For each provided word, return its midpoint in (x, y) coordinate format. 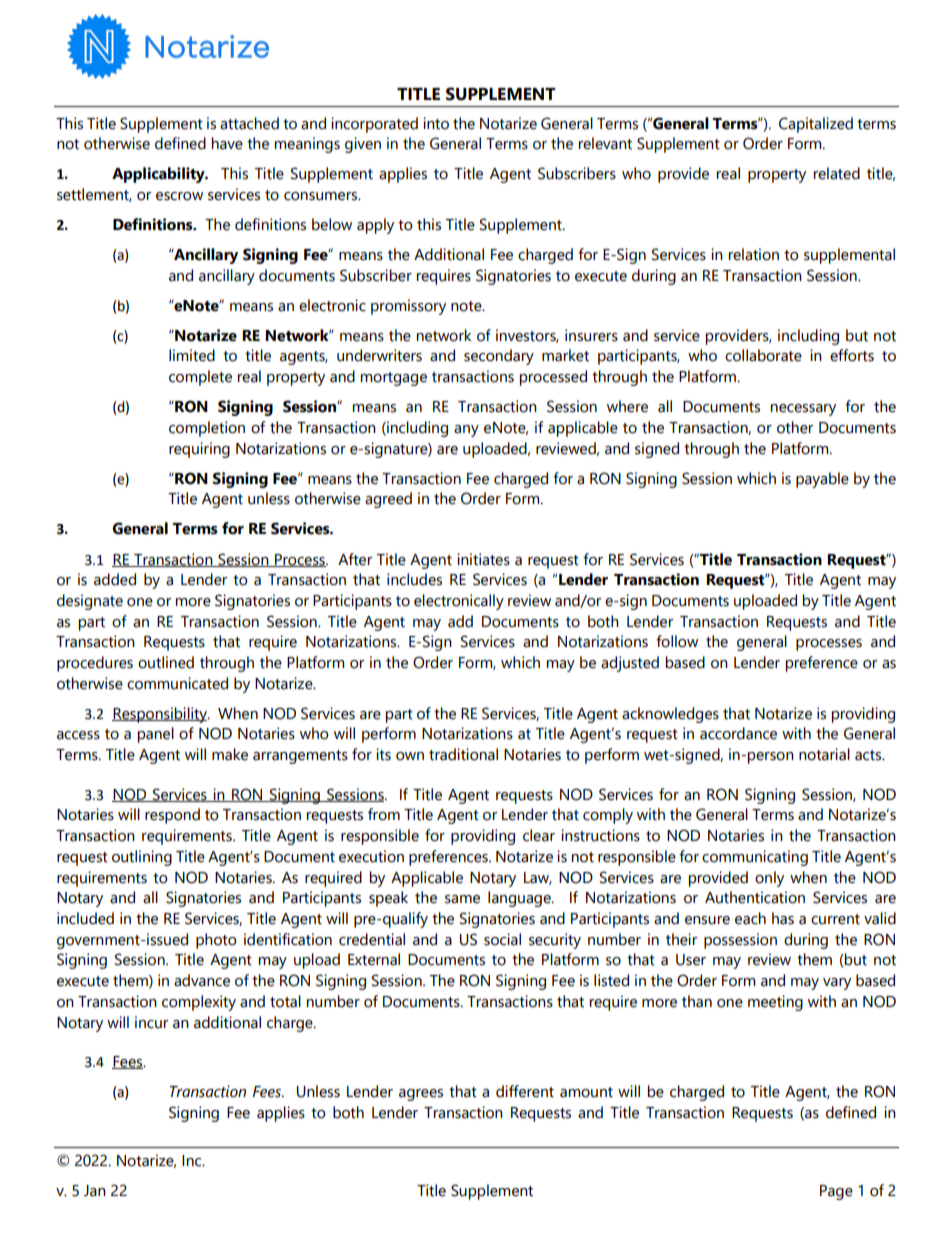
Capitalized (816, 125)
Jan (95, 1191)
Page (836, 1192)
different (525, 1091)
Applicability (159, 175)
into (436, 123)
